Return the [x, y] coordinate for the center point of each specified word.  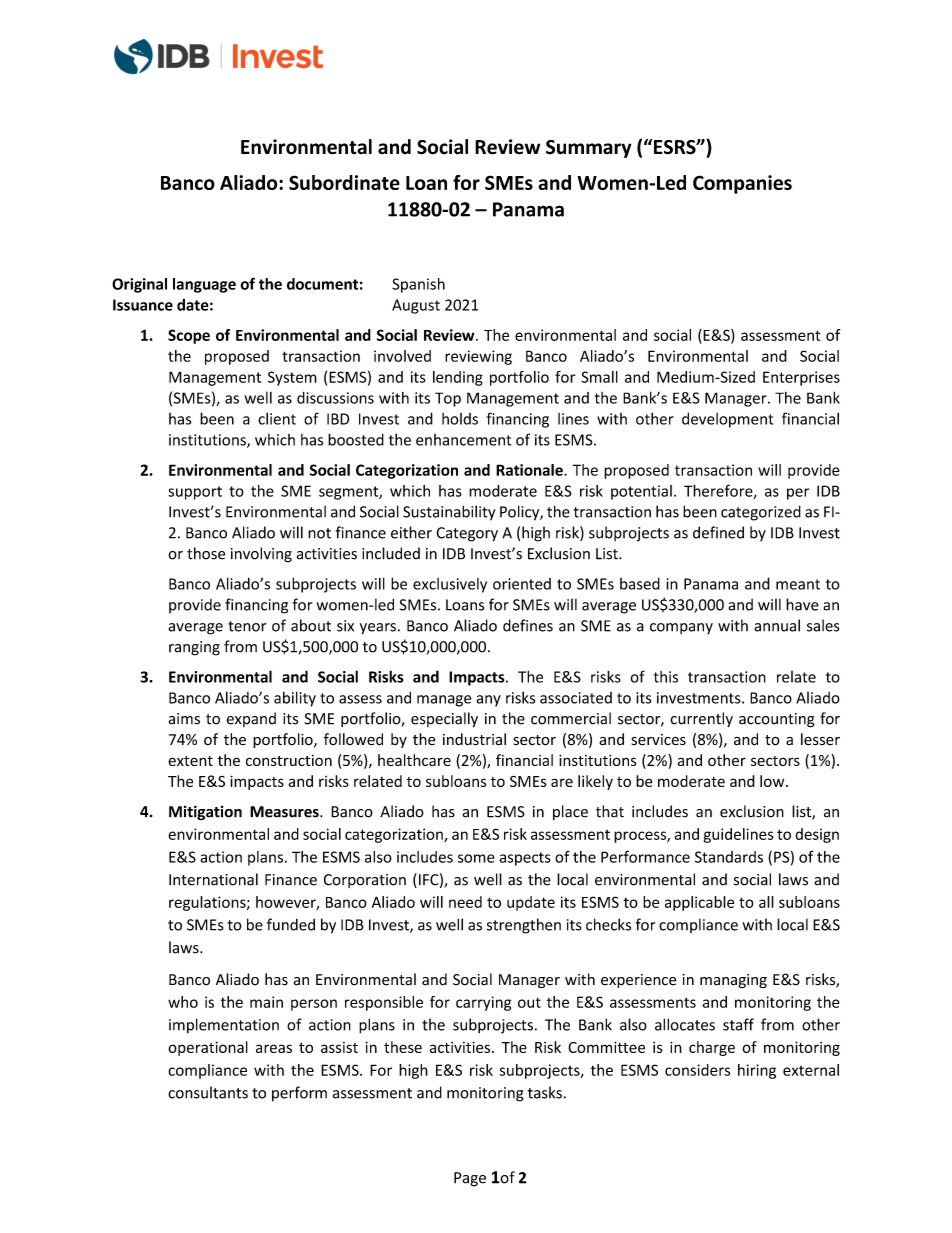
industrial [474, 739]
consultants [208, 1092]
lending [458, 378]
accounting [777, 720]
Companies [742, 184]
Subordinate [344, 182]
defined [718, 532]
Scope [189, 336]
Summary [589, 149]
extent [190, 761]
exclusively [450, 585]
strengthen [524, 926]
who [183, 1002]
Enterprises [801, 378]
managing [733, 981]
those [206, 553]
